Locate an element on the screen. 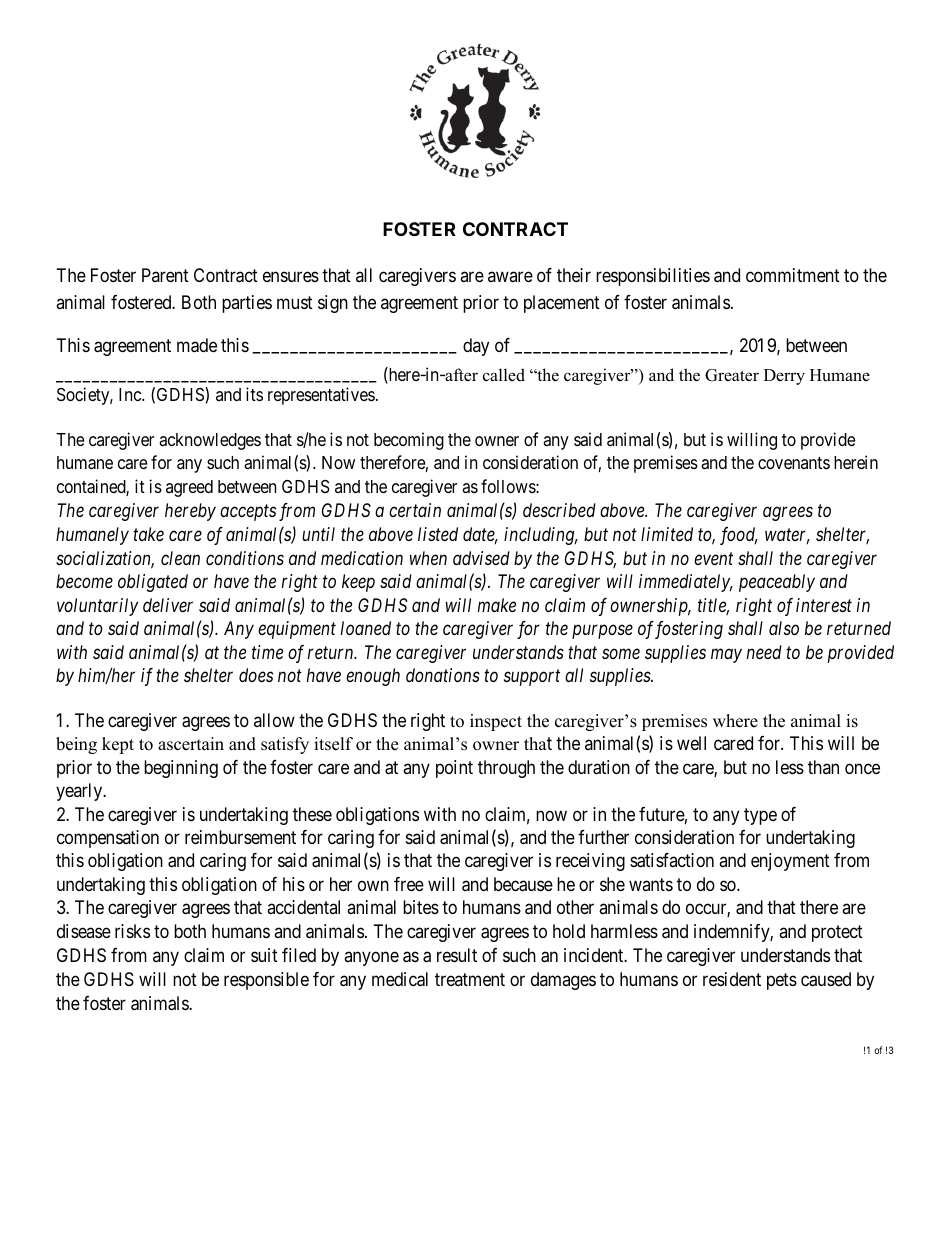 The image size is (952, 1233). Parent is located at coordinates (165, 275).
